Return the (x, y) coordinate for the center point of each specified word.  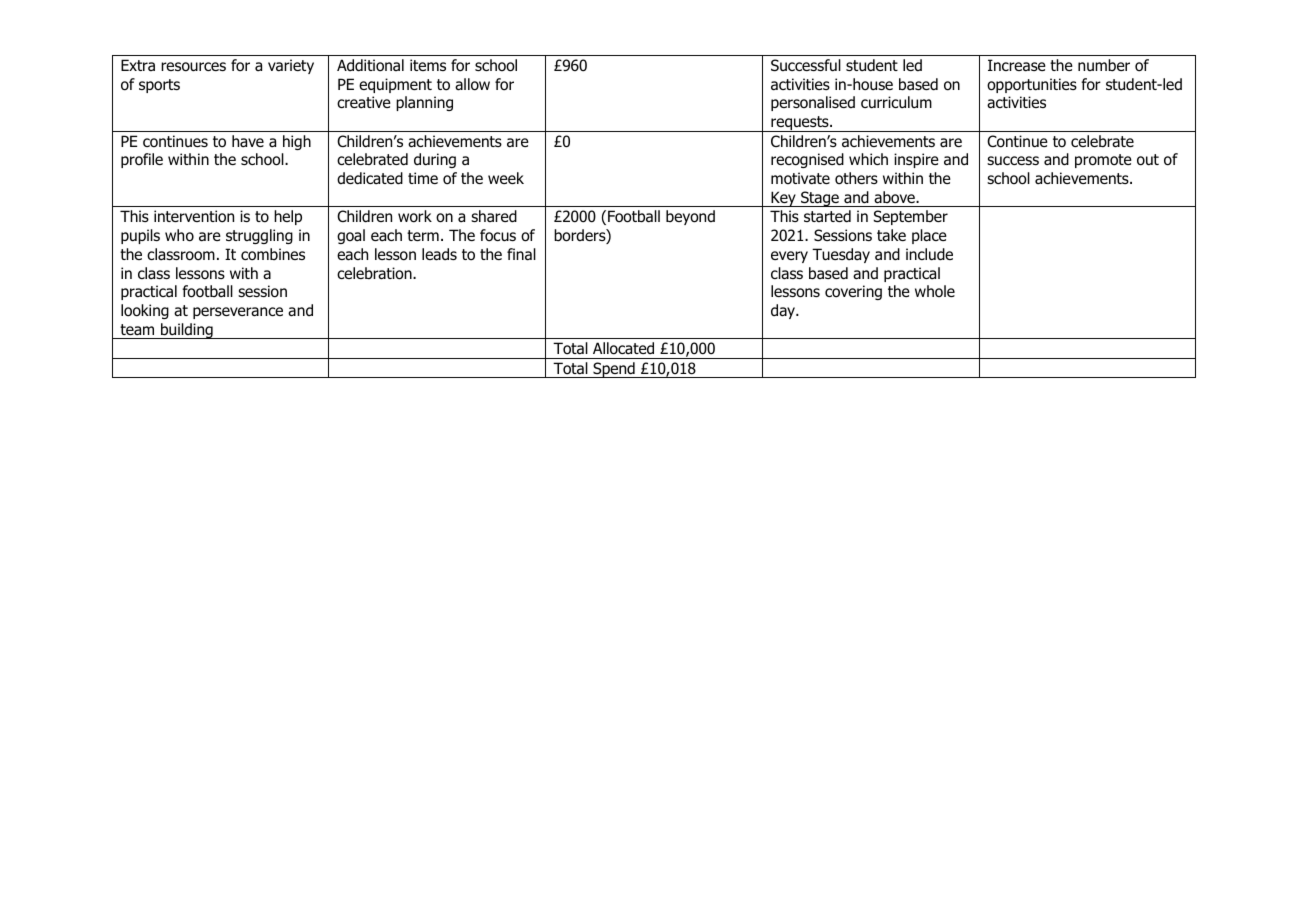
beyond (690, 217)
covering (853, 292)
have (248, 141)
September (911, 217)
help (288, 217)
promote (1103, 161)
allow (472, 84)
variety (291, 66)
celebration (375, 273)
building (187, 331)
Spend (614, 370)
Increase (1017, 65)
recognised (807, 160)
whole (935, 291)
